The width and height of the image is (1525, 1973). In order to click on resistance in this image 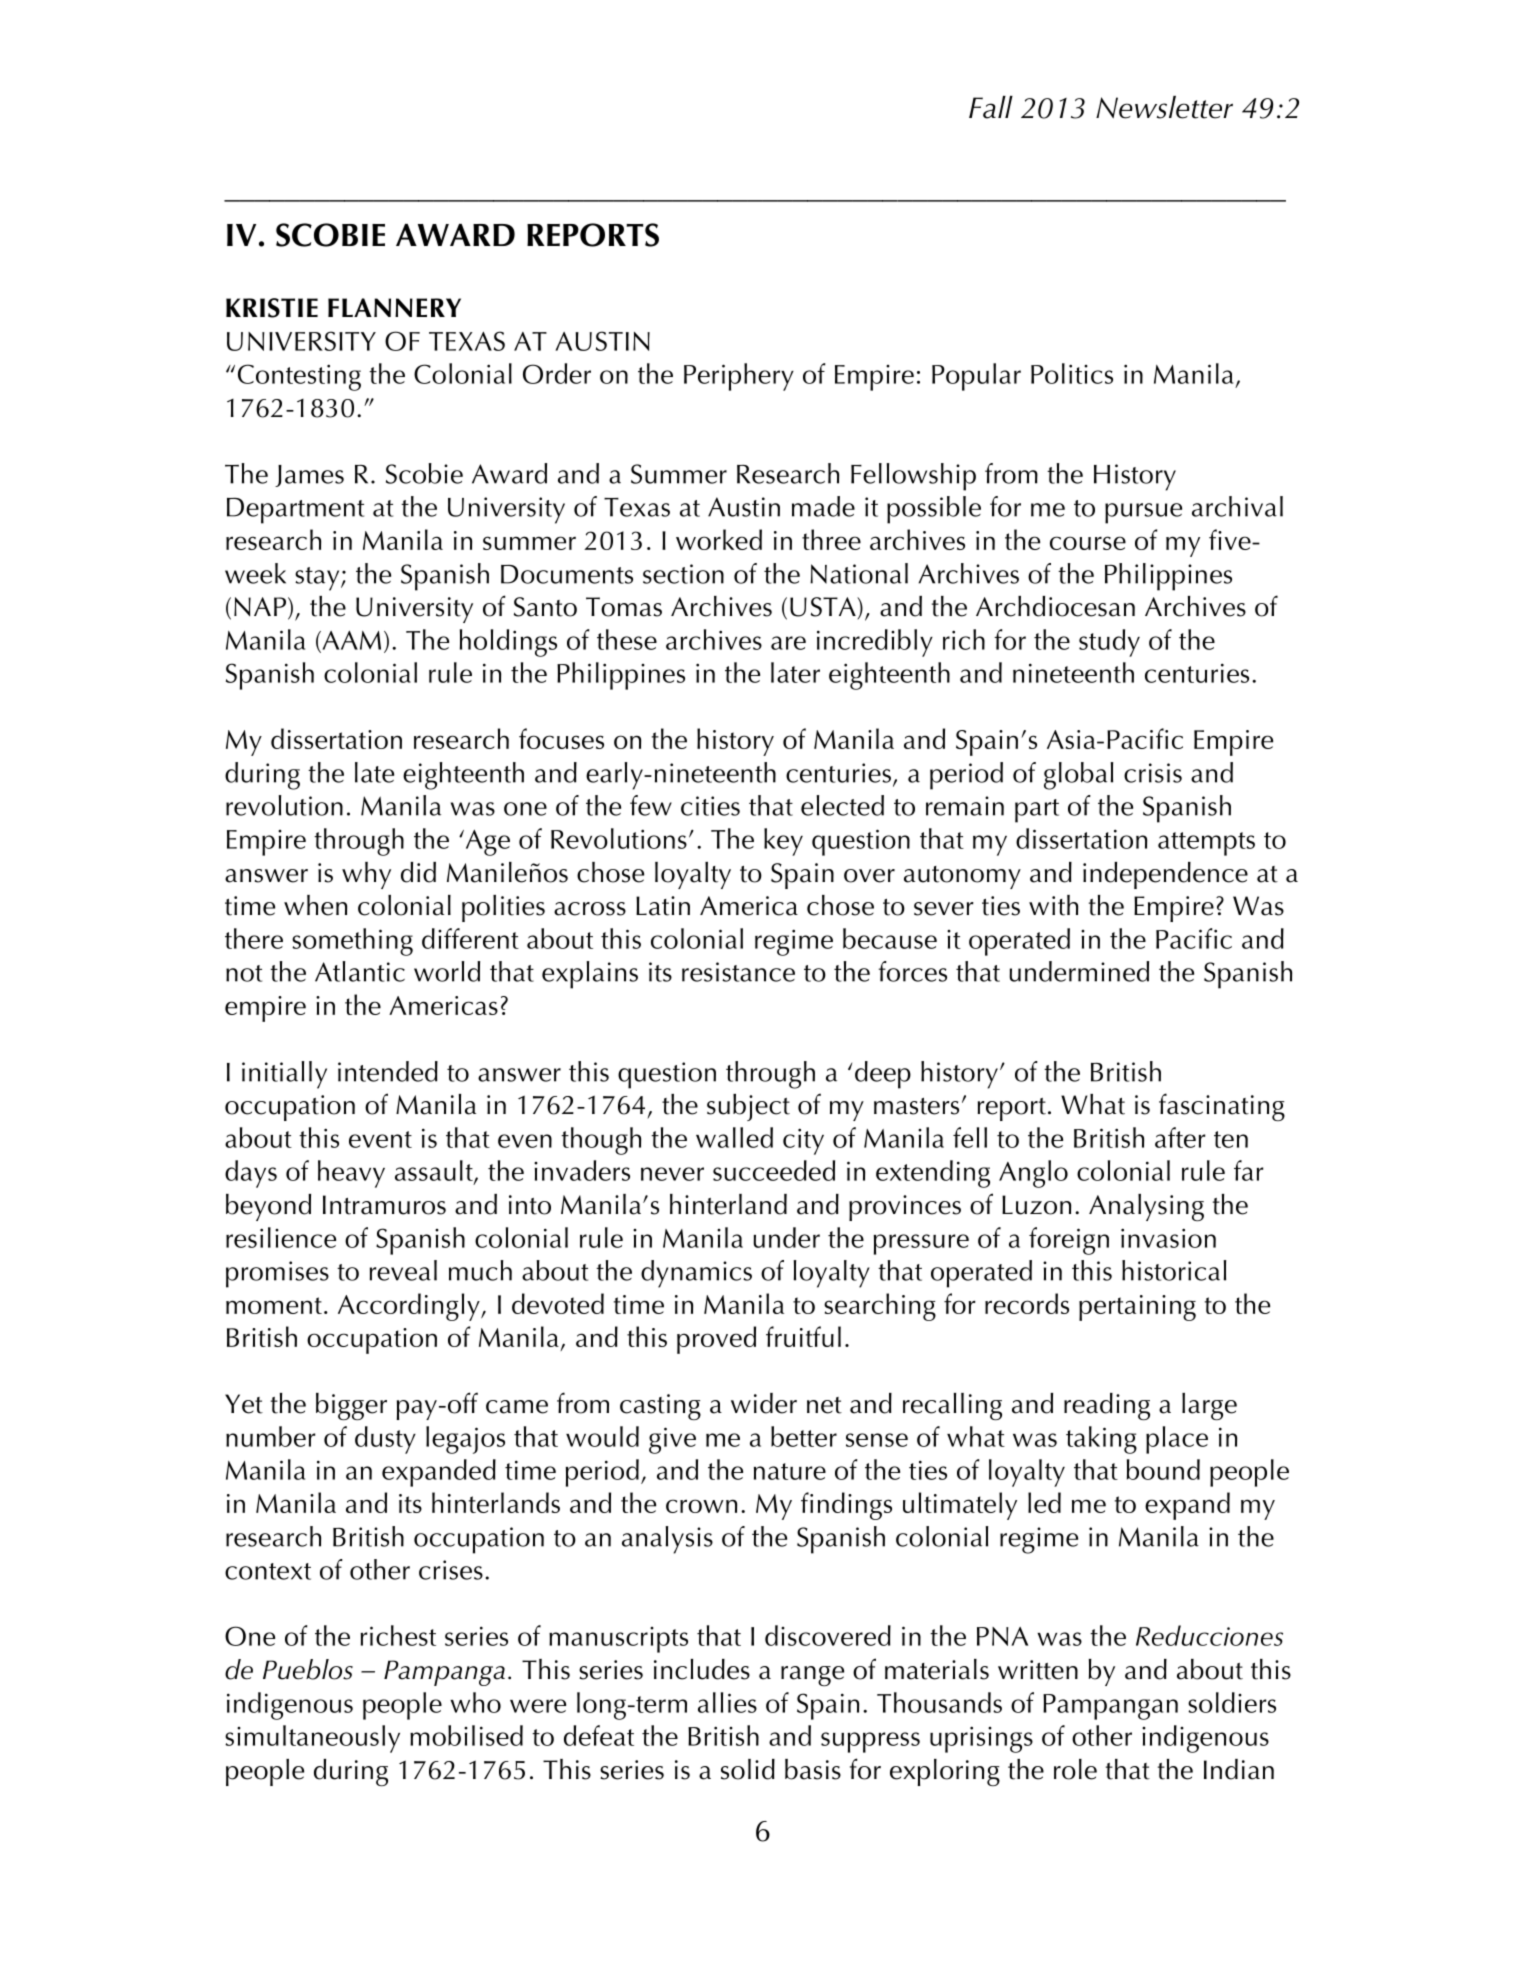, I will do `click(738, 972)`.
